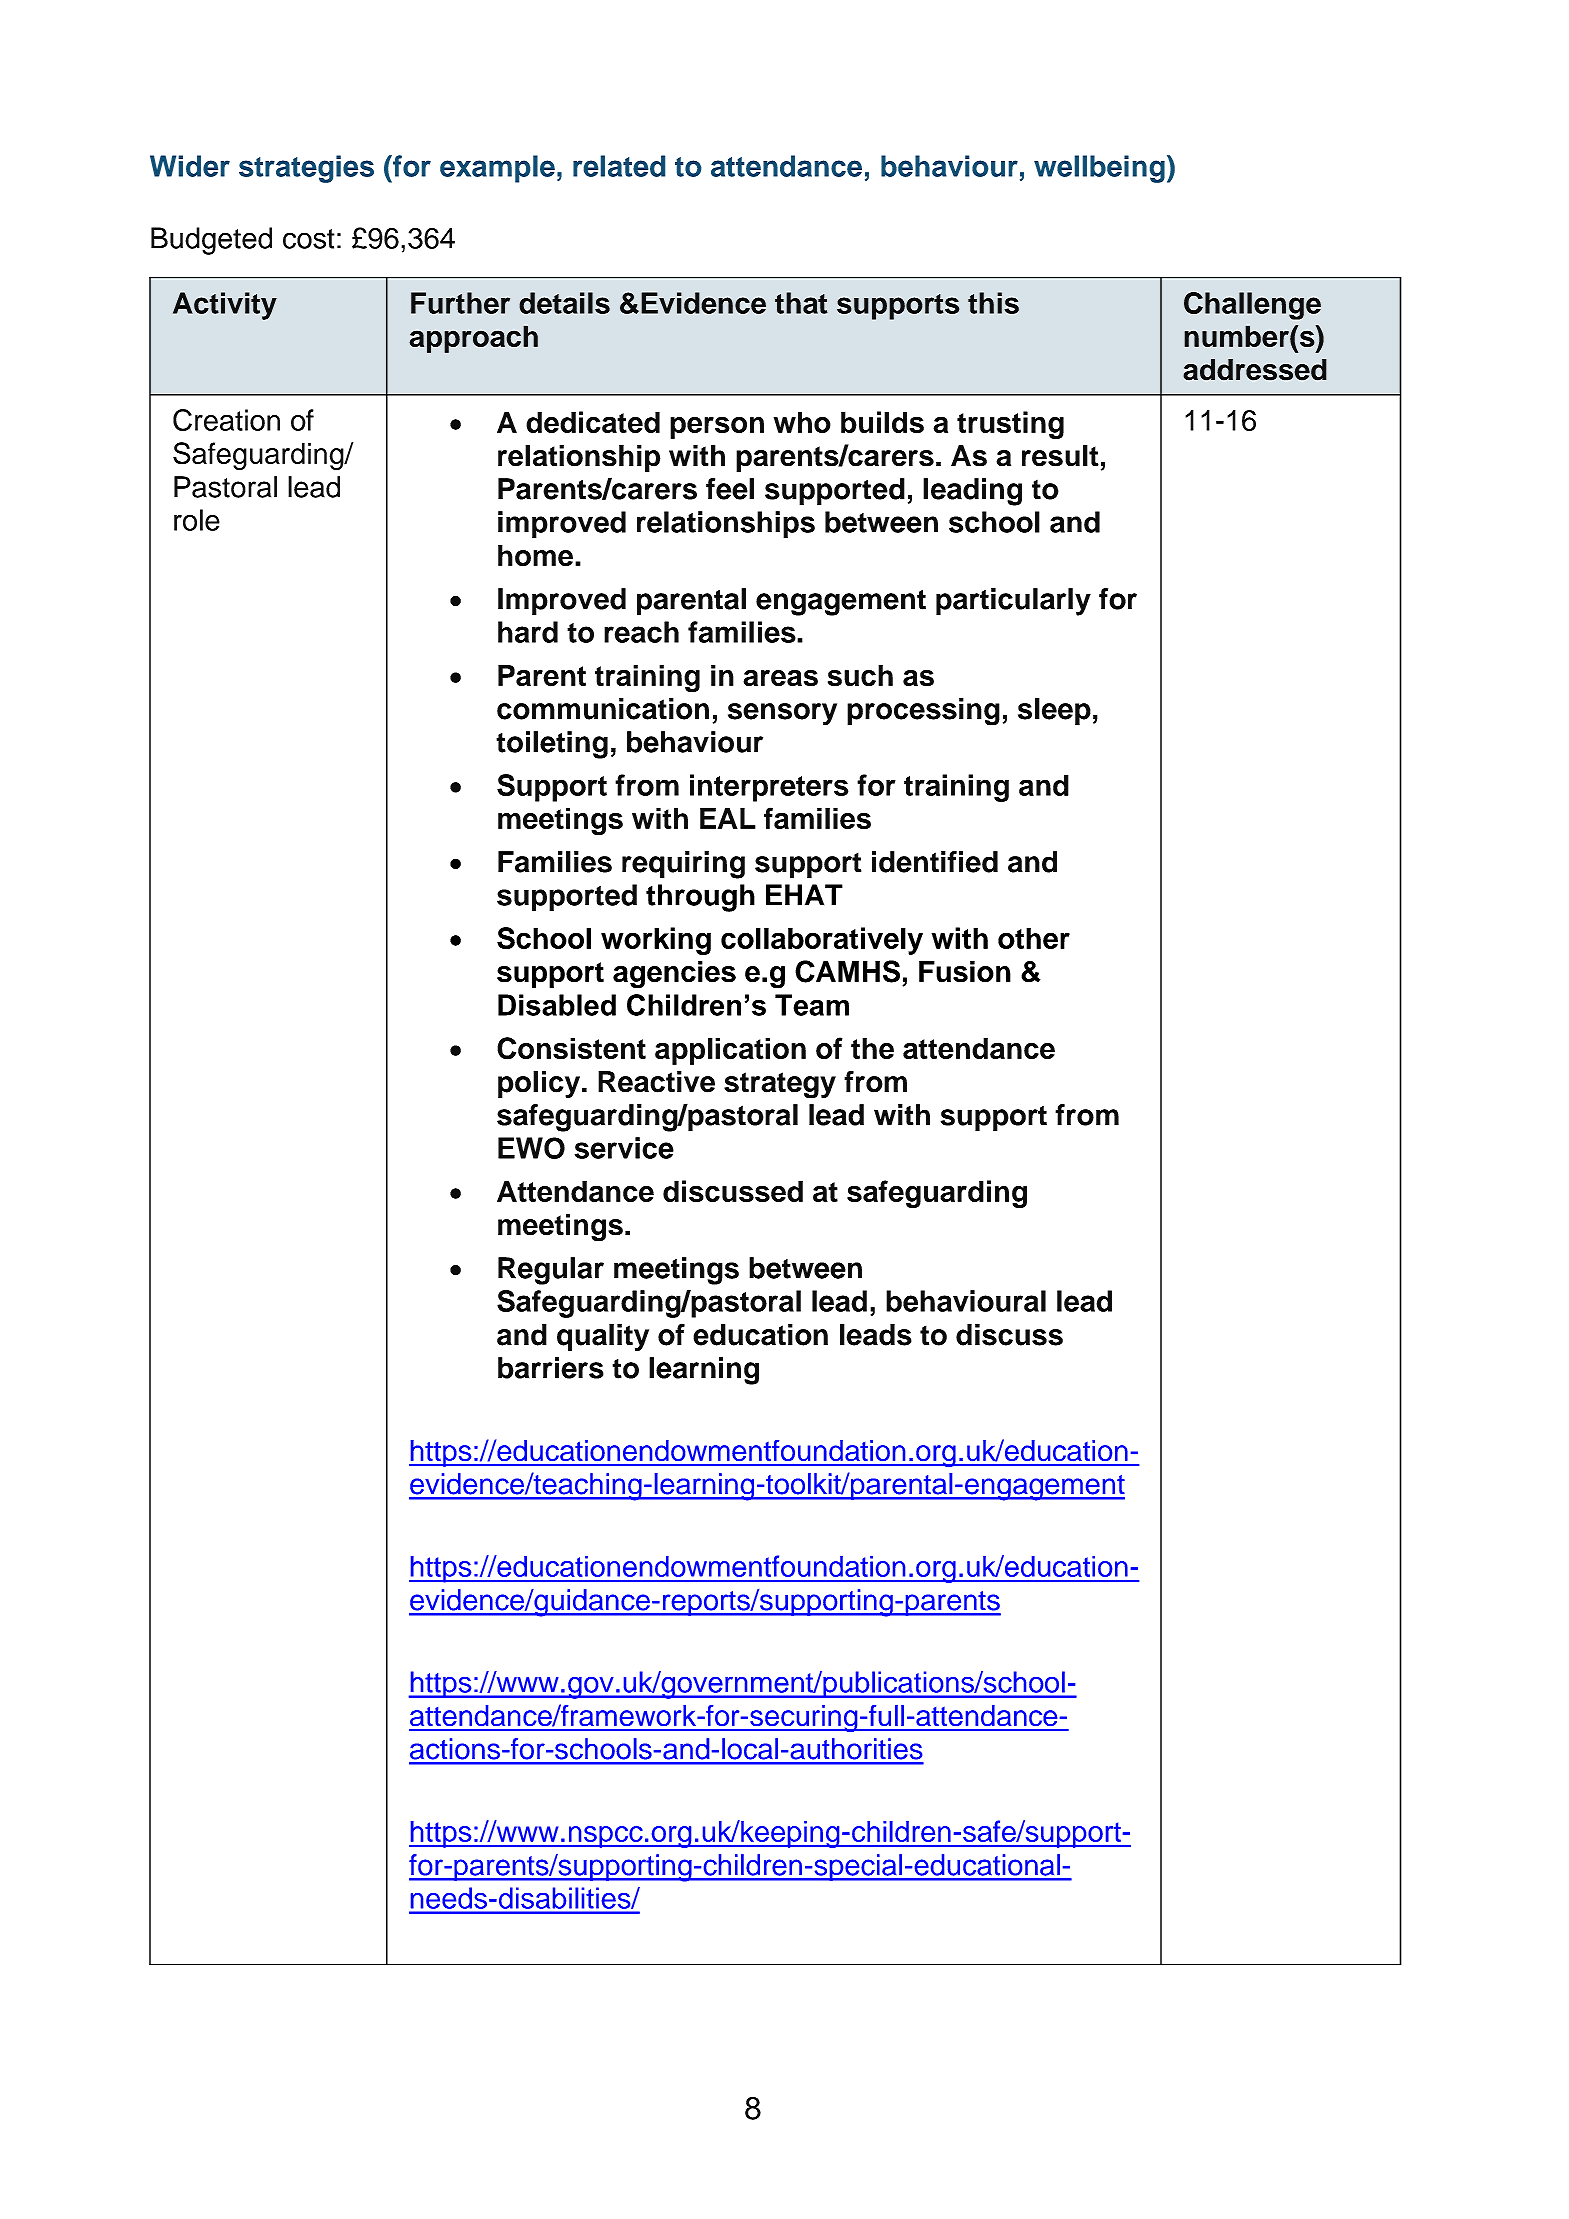 The width and height of the page is (1569, 2219). What do you see at coordinates (965, 971) in the page?
I see `Fusion` at bounding box center [965, 971].
